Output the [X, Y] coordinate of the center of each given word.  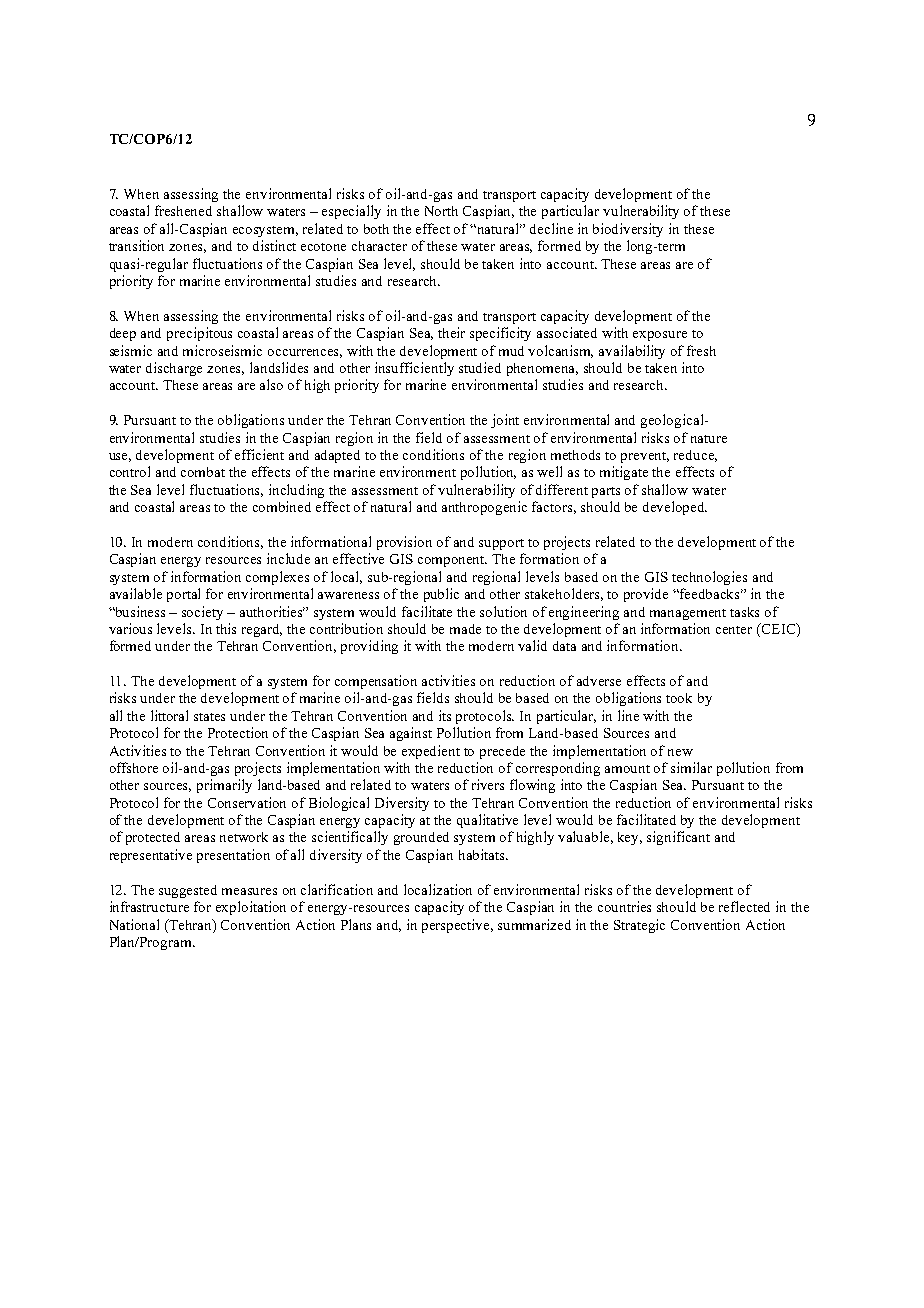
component [452, 561]
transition [136, 245]
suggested [188, 891]
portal [183, 595]
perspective [457, 926]
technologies [709, 578]
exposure [660, 336]
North [441, 211]
